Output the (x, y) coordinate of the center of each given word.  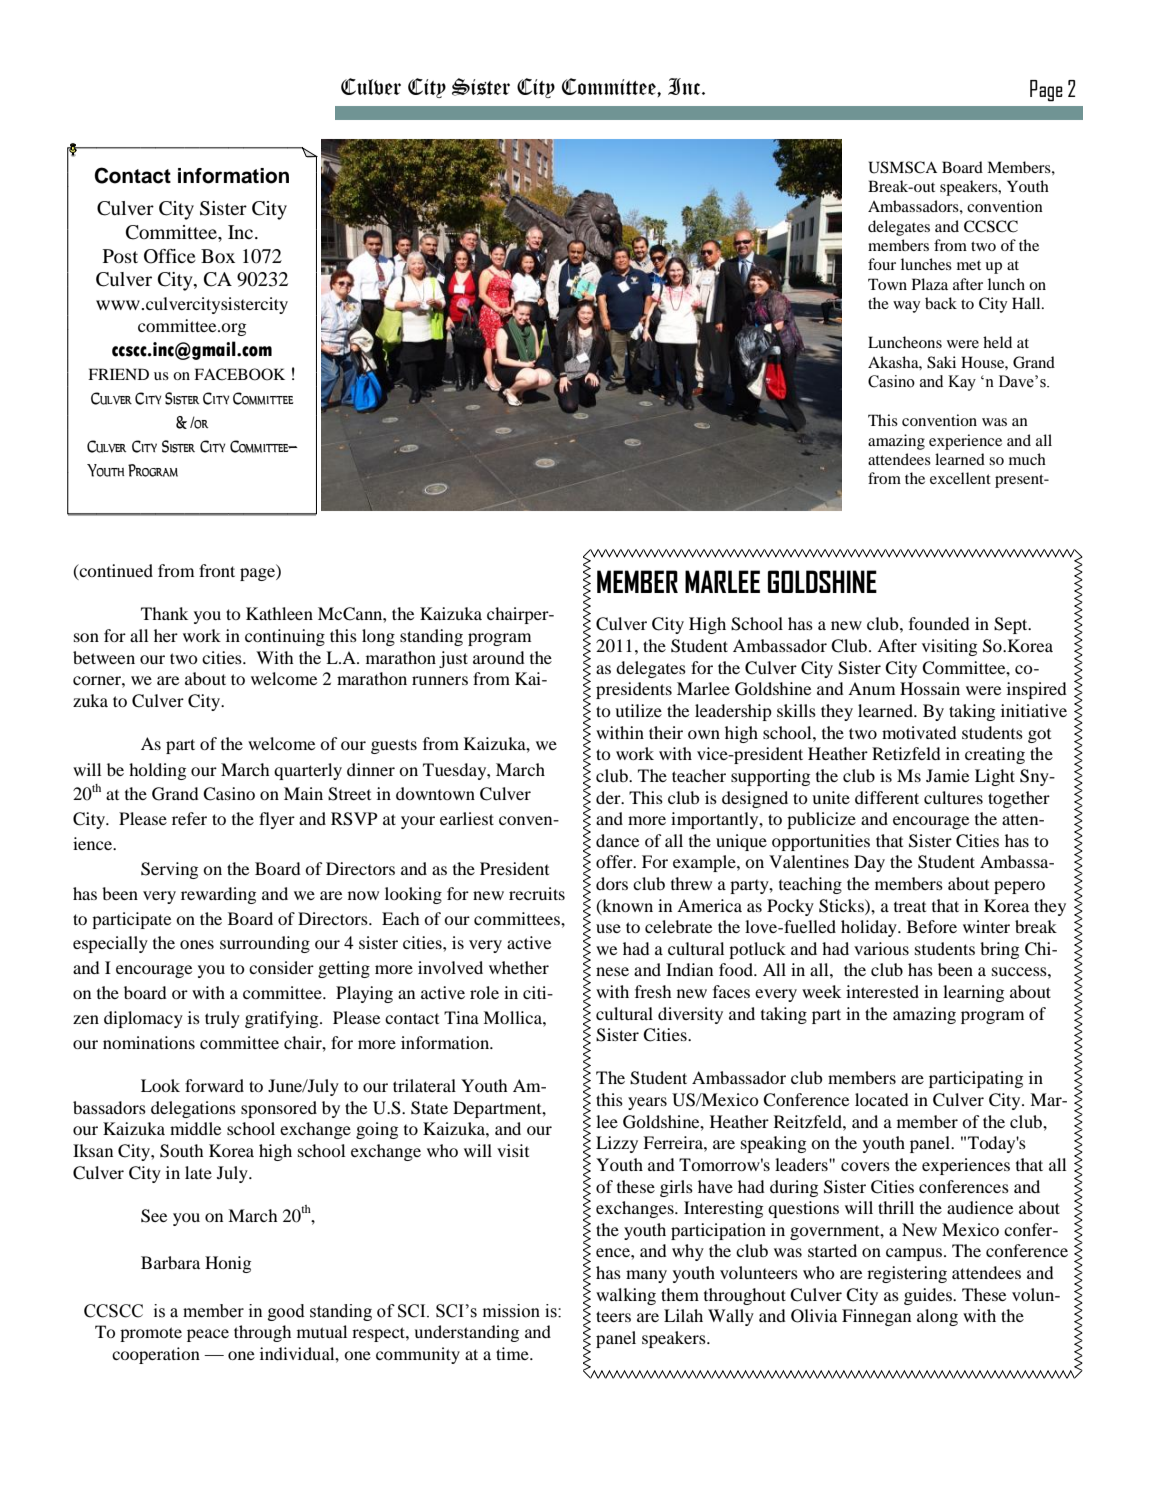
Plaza (930, 284)
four (882, 264)
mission (511, 1311)
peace (208, 1335)
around (499, 657)
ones (197, 944)
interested (882, 991)
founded (939, 623)
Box (218, 256)
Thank (164, 613)
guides (929, 1296)
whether (519, 967)
